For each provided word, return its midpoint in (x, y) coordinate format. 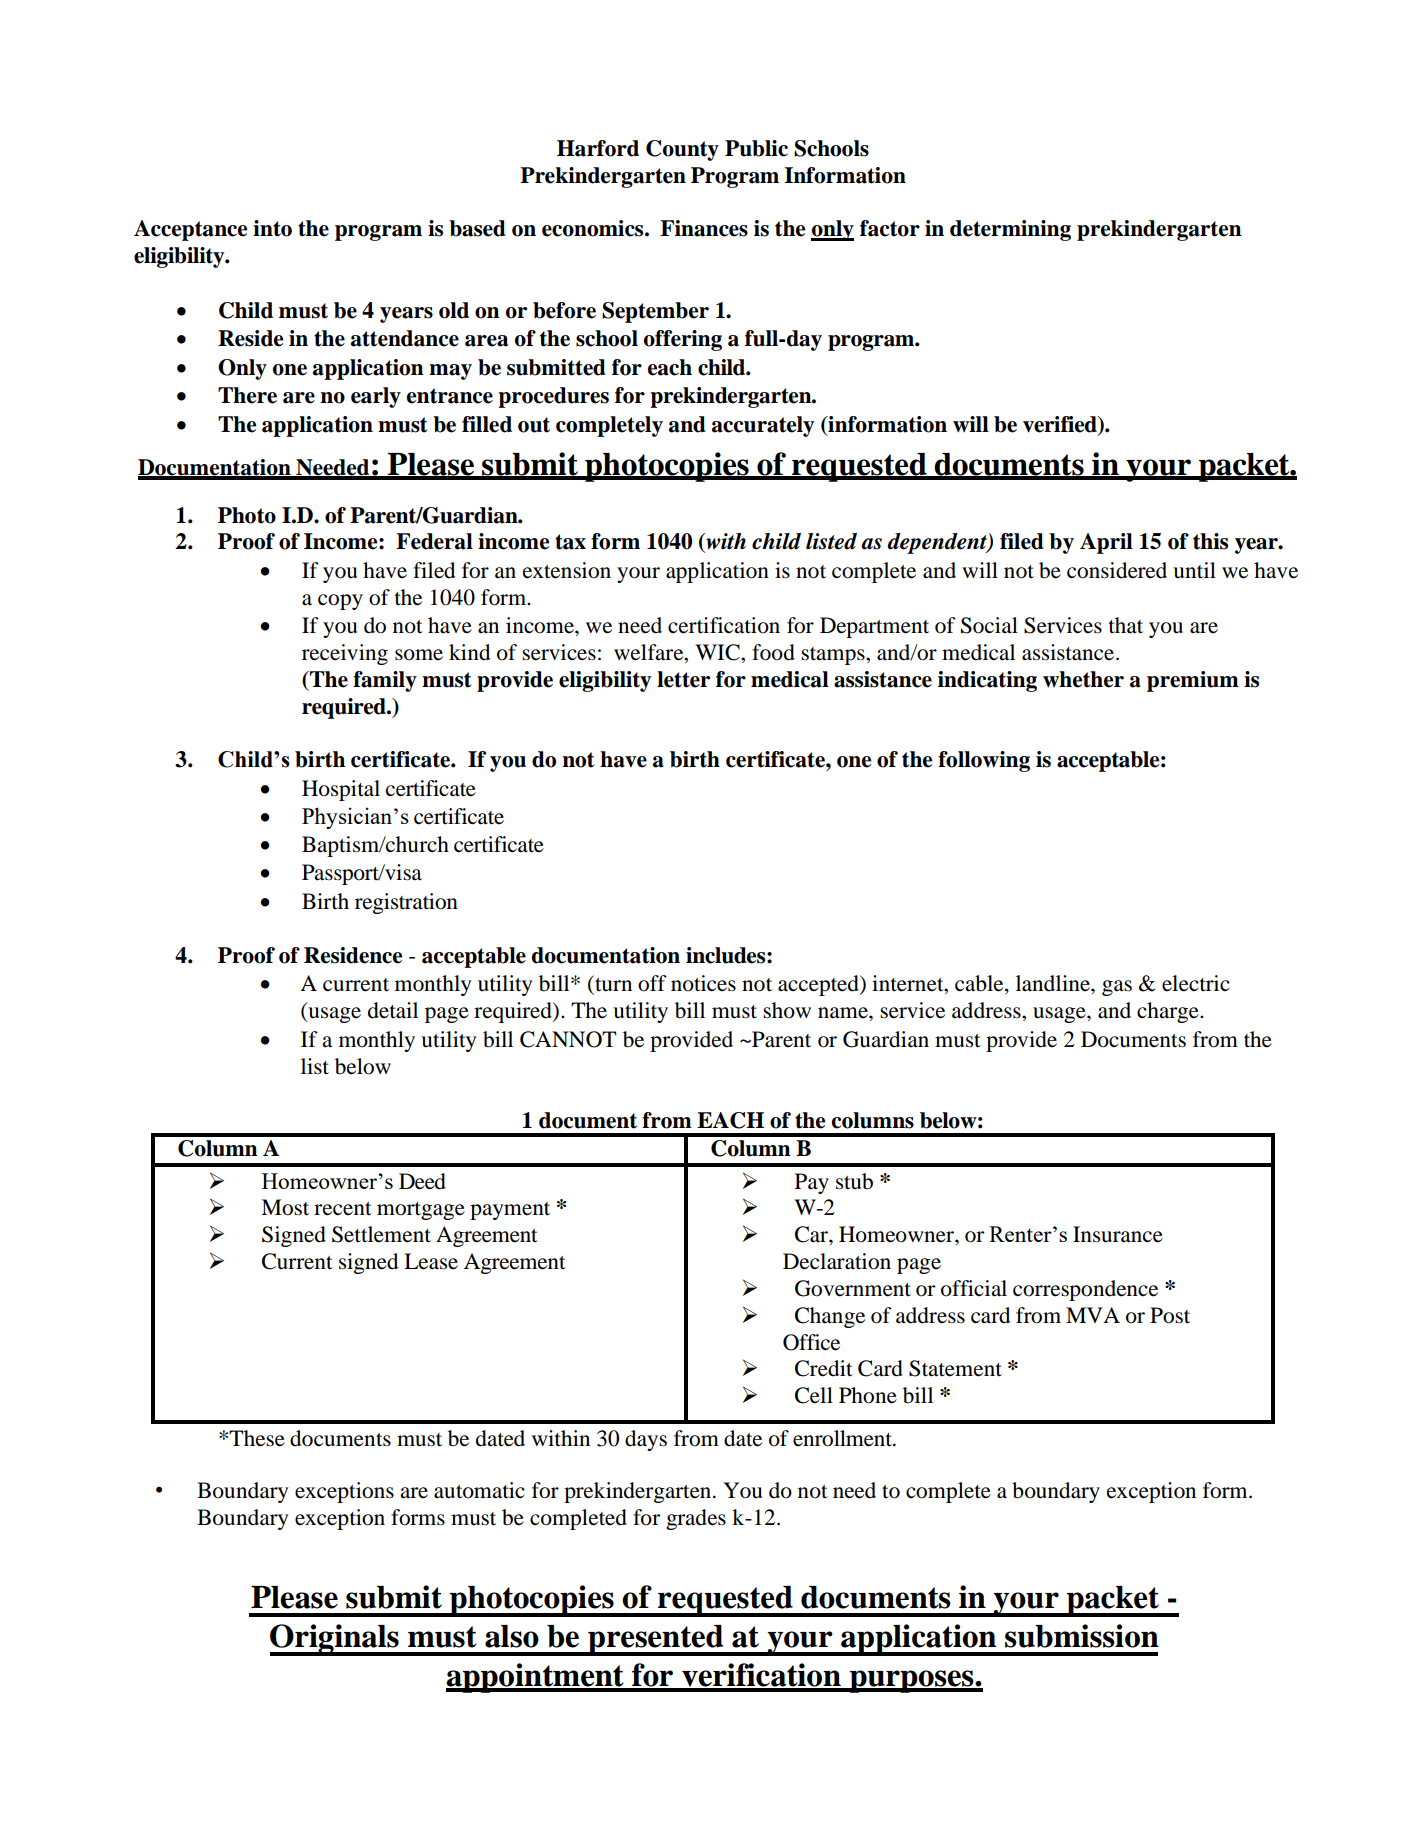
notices (703, 983)
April (1106, 543)
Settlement (381, 1234)
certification (724, 625)
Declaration (837, 1261)
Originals (335, 1640)
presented (656, 1640)
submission (1082, 1636)
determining (1010, 230)
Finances (704, 228)
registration (406, 903)
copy (340, 602)
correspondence (1085, 1290)
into (272, 228)
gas (1117, 988)
